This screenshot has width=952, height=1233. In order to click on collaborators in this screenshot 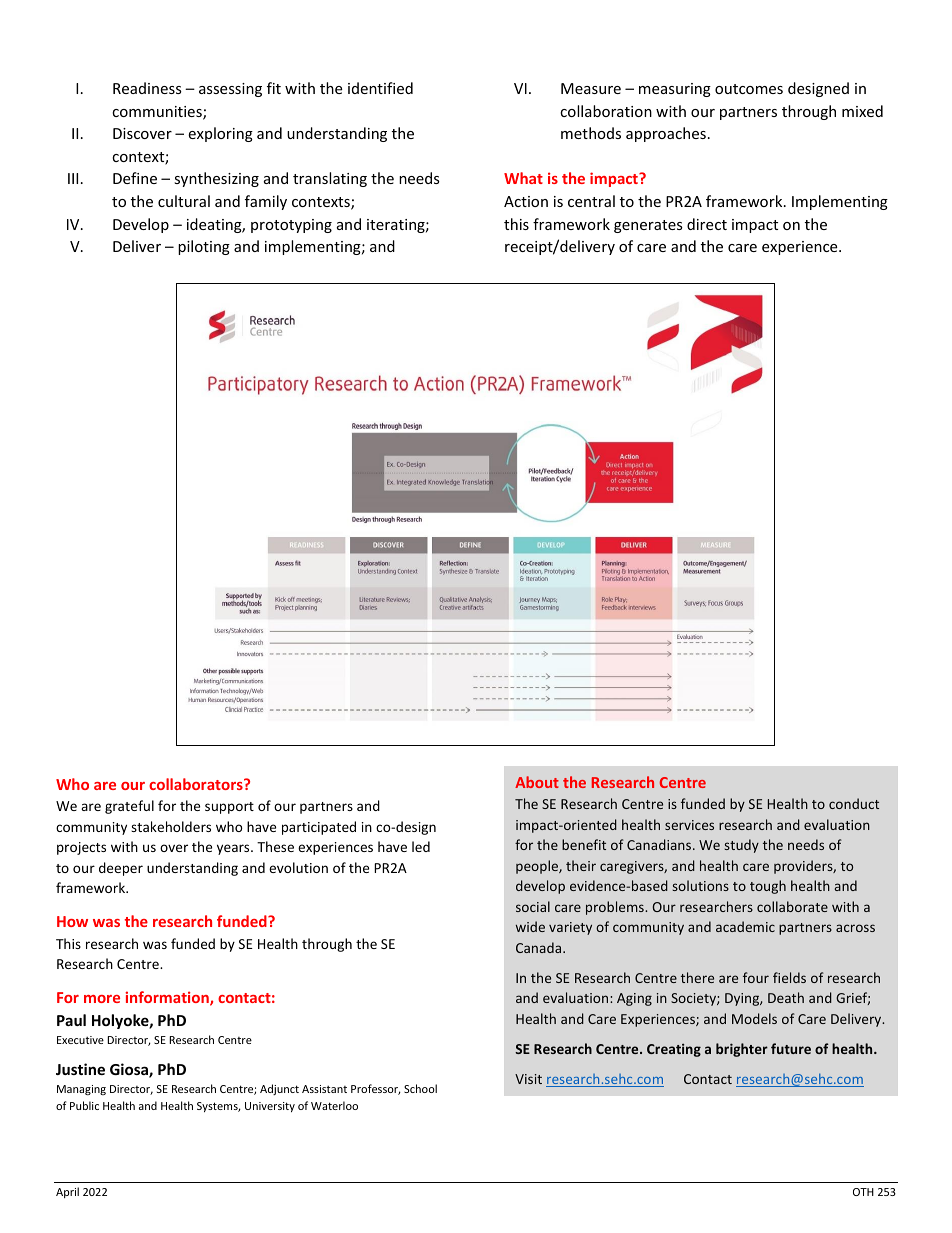, I will do `click(197, 784)`.
